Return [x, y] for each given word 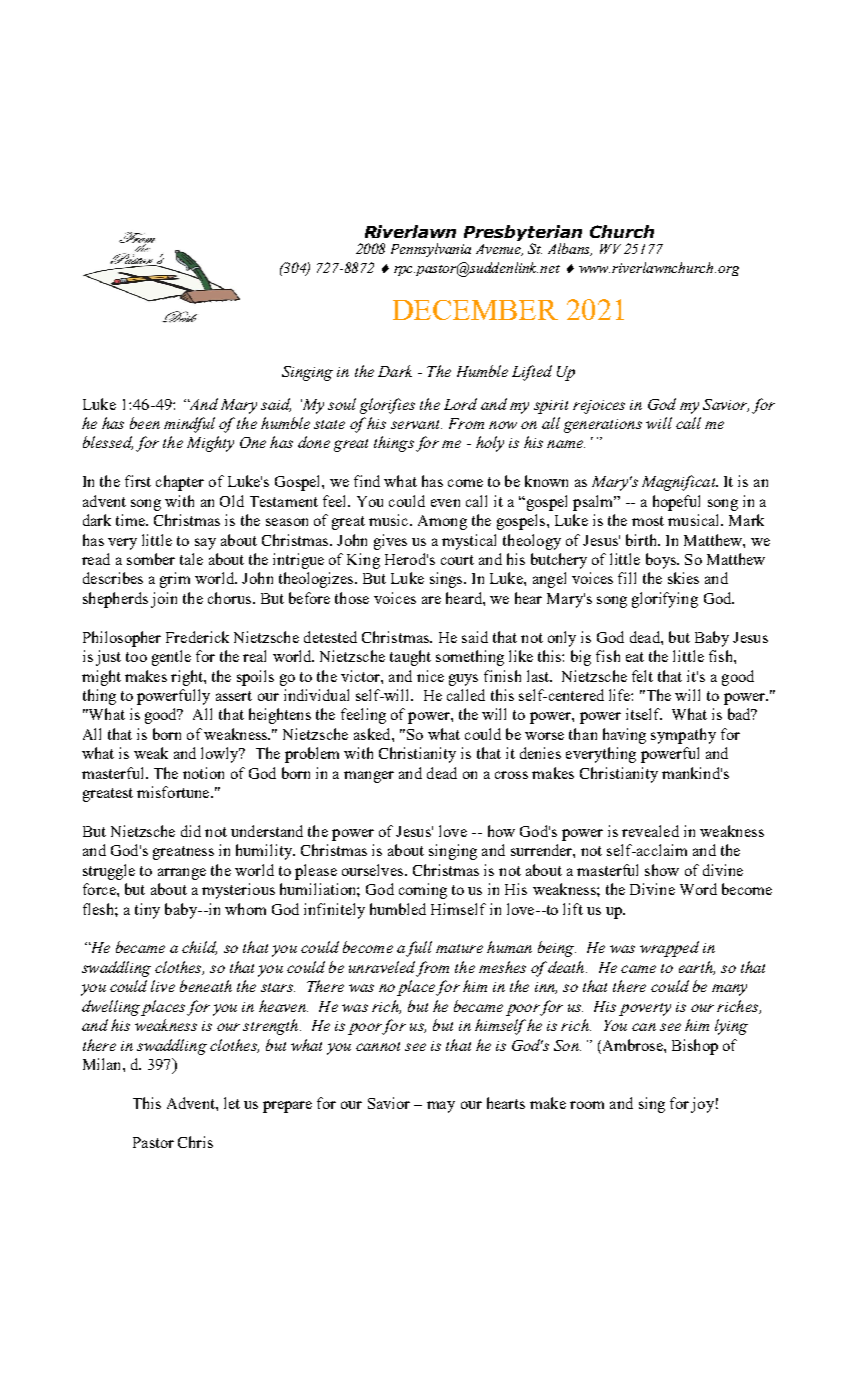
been [145, 423]
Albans [570, 249]
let [232, 1103]
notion [203, 773]
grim [175, 580]
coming [423, 891]
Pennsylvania [431, 250]
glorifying [665, 600]
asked [373, 734]
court [457, 560]
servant [416, 424]
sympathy [683, 736]
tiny [147, 911]
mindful [189, 425]
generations [603, 426]
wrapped [669, 949]
